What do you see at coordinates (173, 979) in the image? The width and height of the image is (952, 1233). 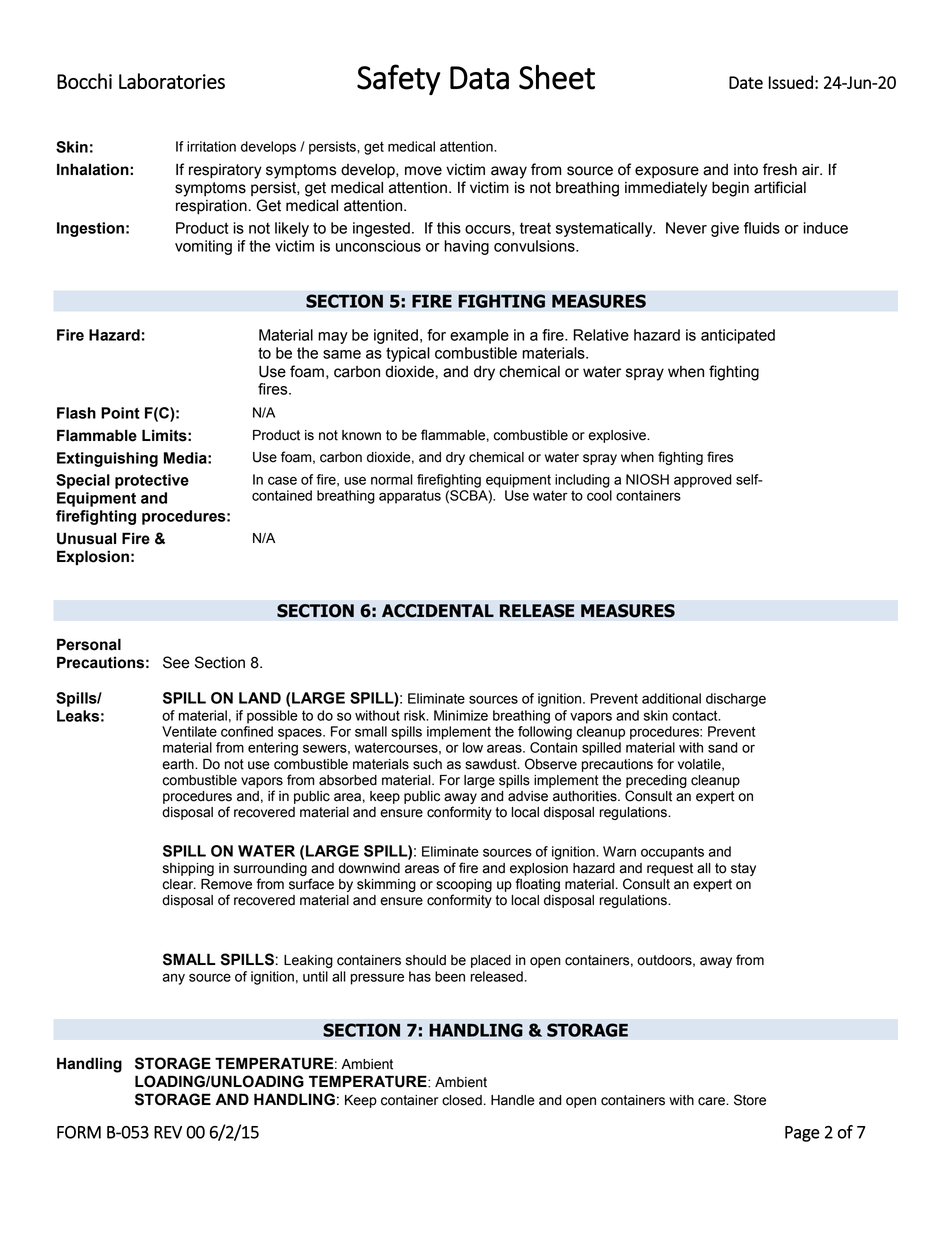 I see `any` at bounding box center [173, 979].
